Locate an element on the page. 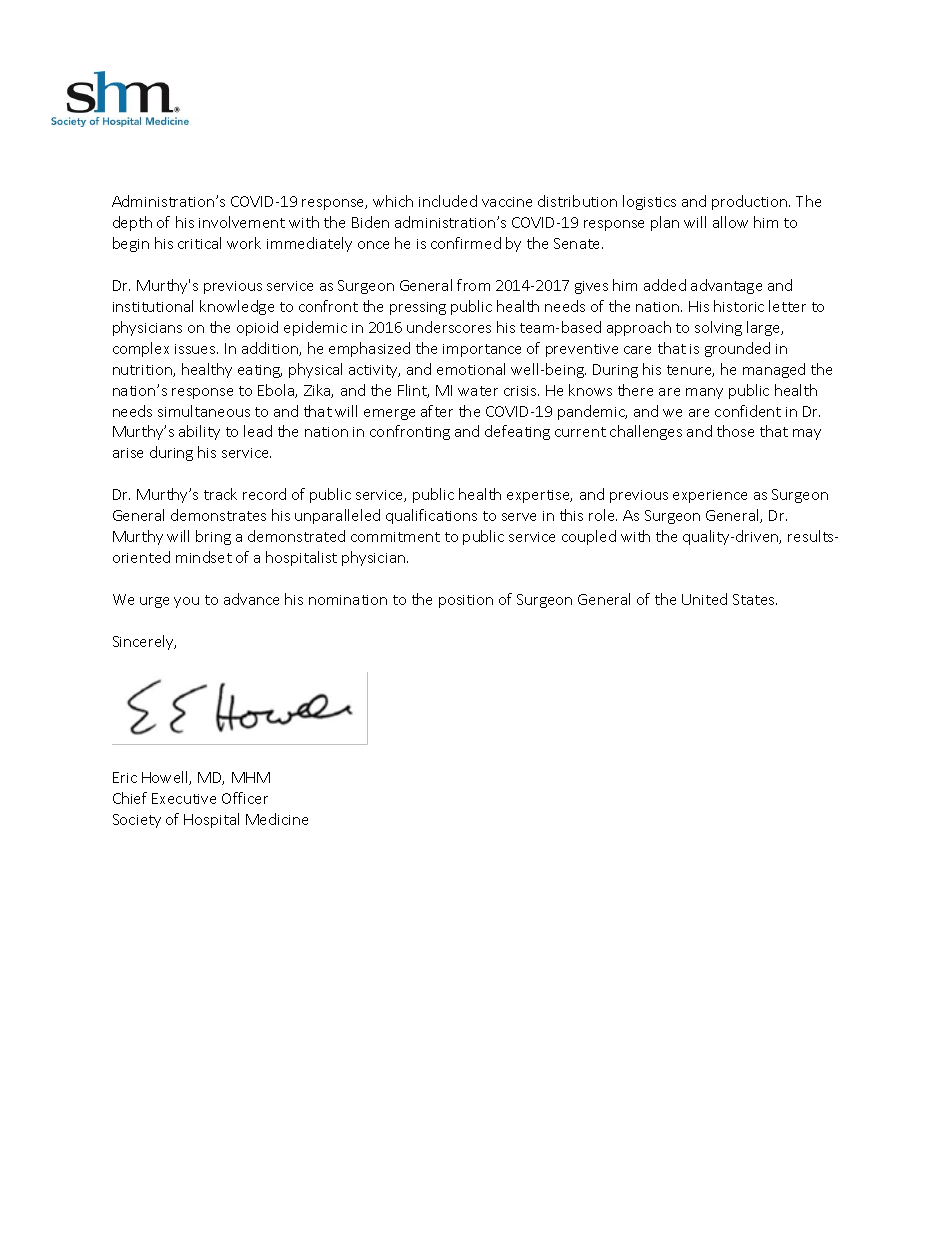  allow is located at coordinates (730, 222).
